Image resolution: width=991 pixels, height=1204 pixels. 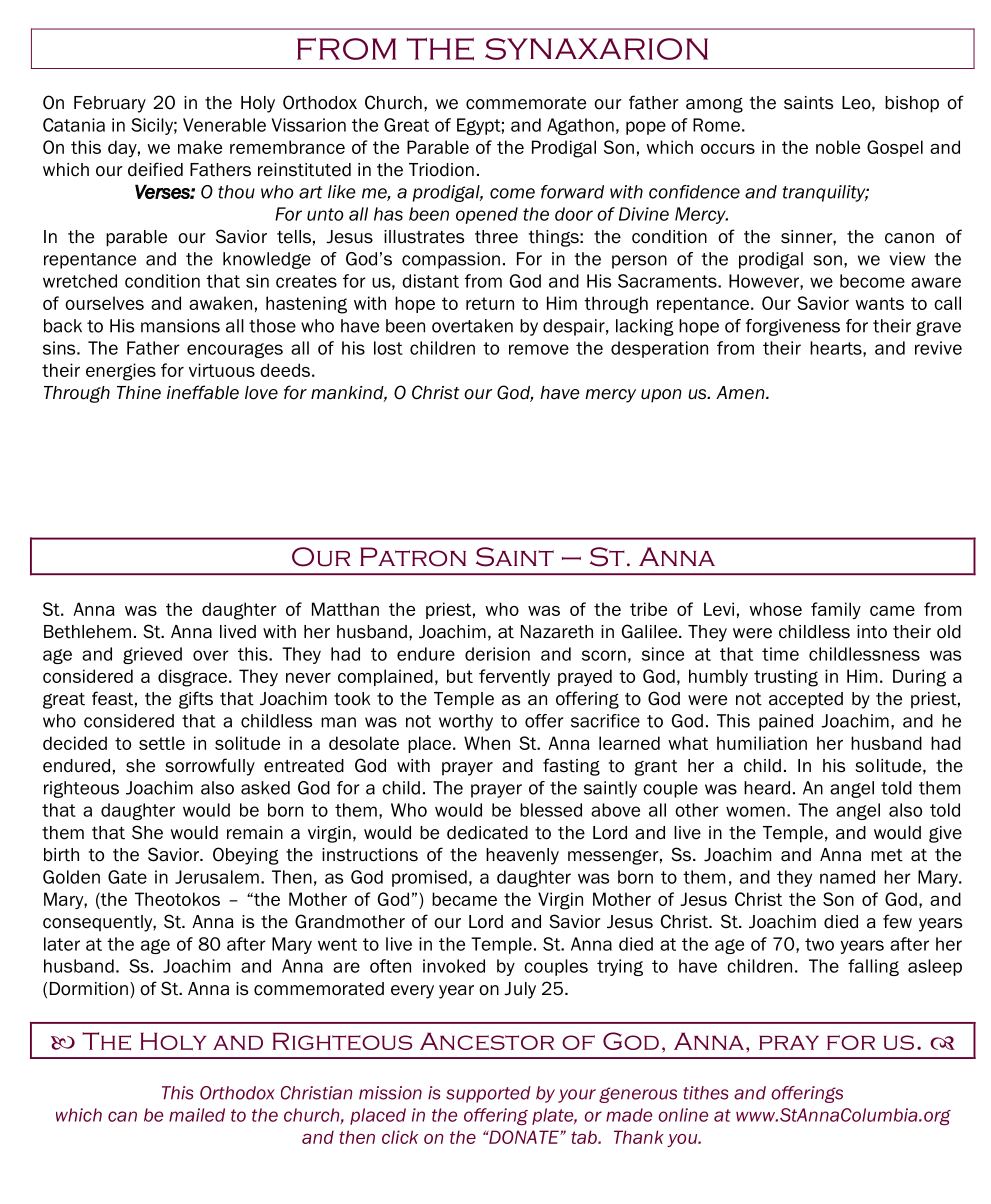 I want to click on grieved, so click(x=152, y=655).
